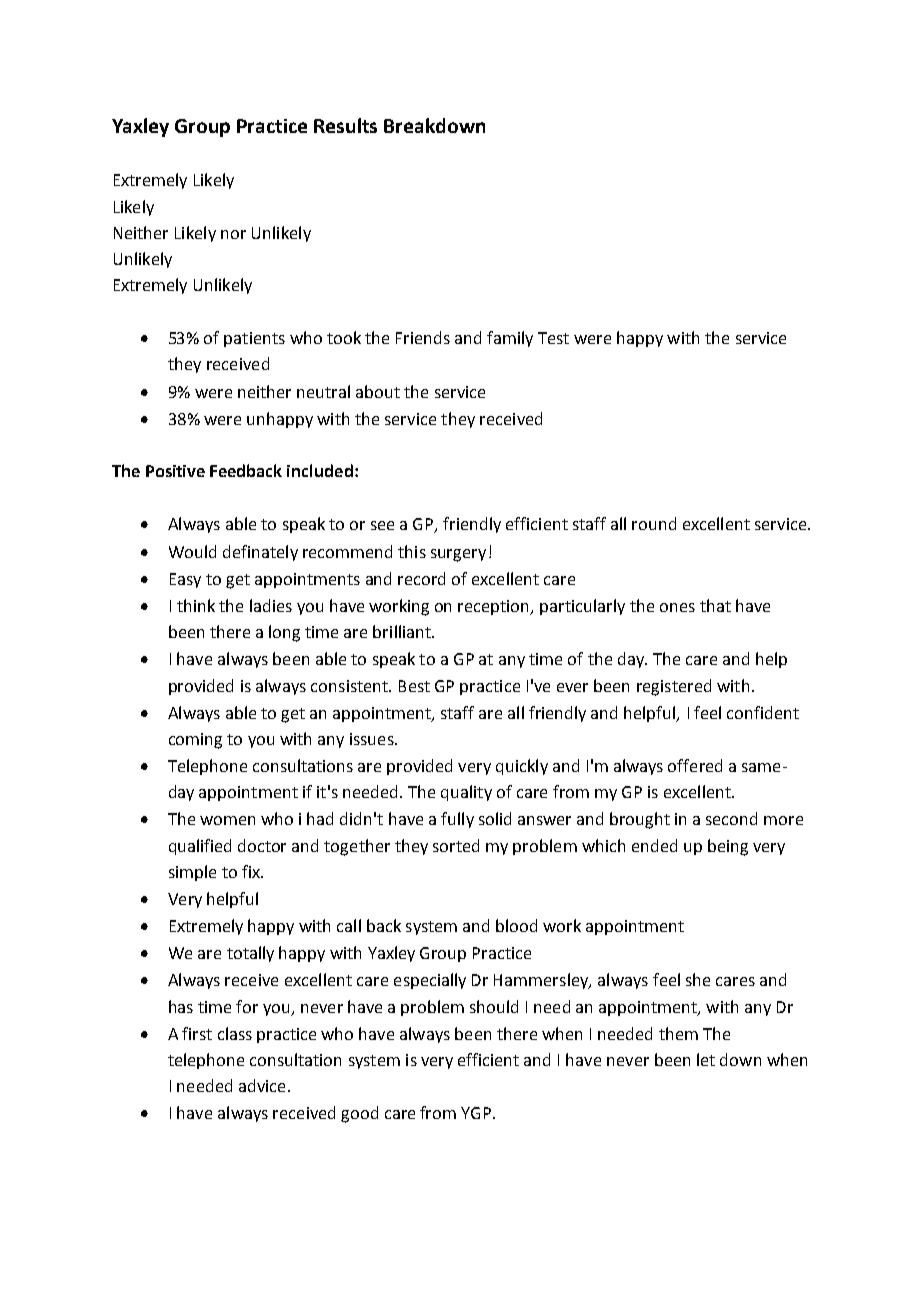 This screenshot has height=1308, width=924. What do you see at coordinates (320, 470) in the screenshot?
I see `included` at bounding box center [320, 470].
